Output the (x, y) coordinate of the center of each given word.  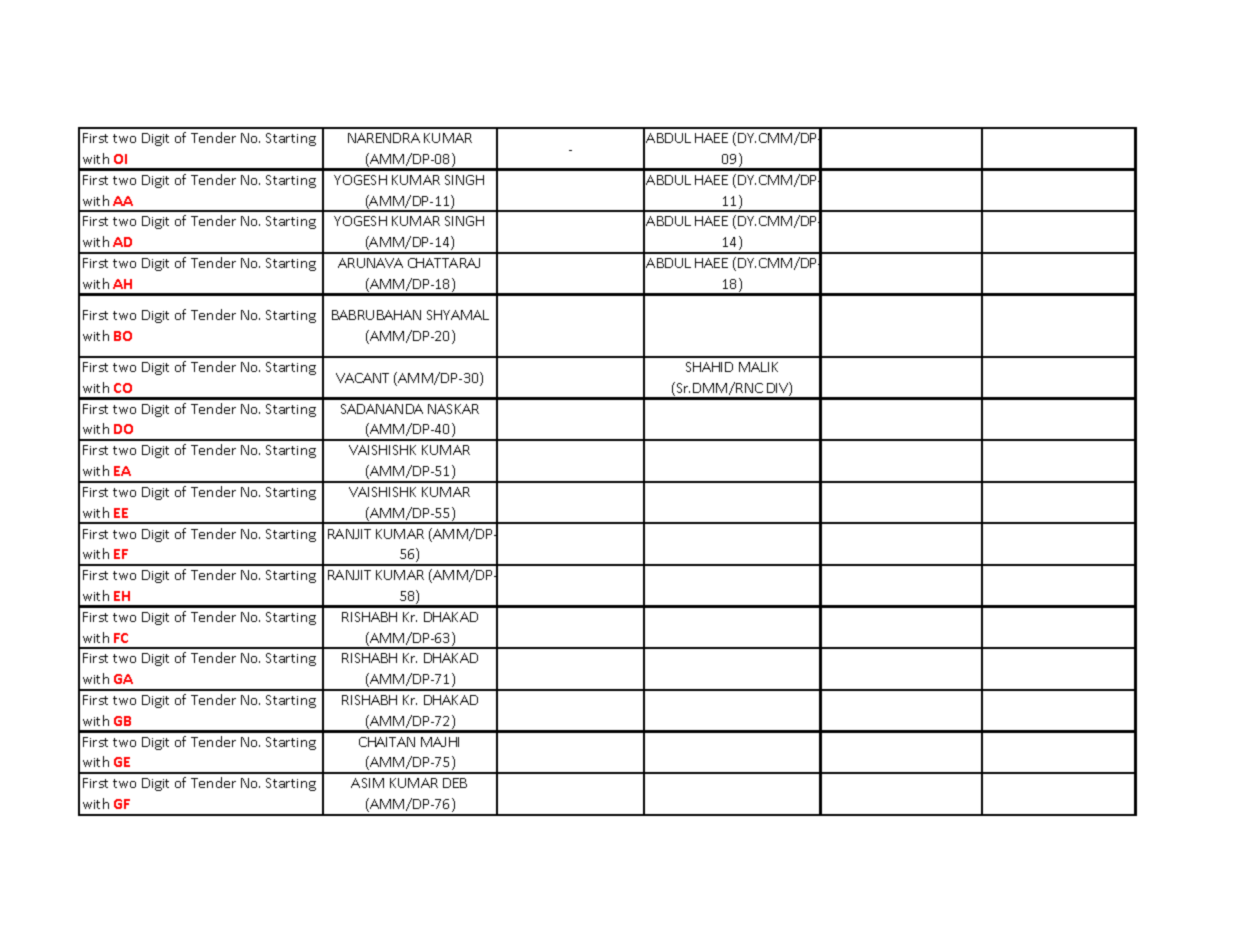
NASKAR (453, 409)
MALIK (758, 367)
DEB (455, 783)
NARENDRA (384, 138)
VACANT (362, 378)
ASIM (367, 783)
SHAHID (709, 367)
